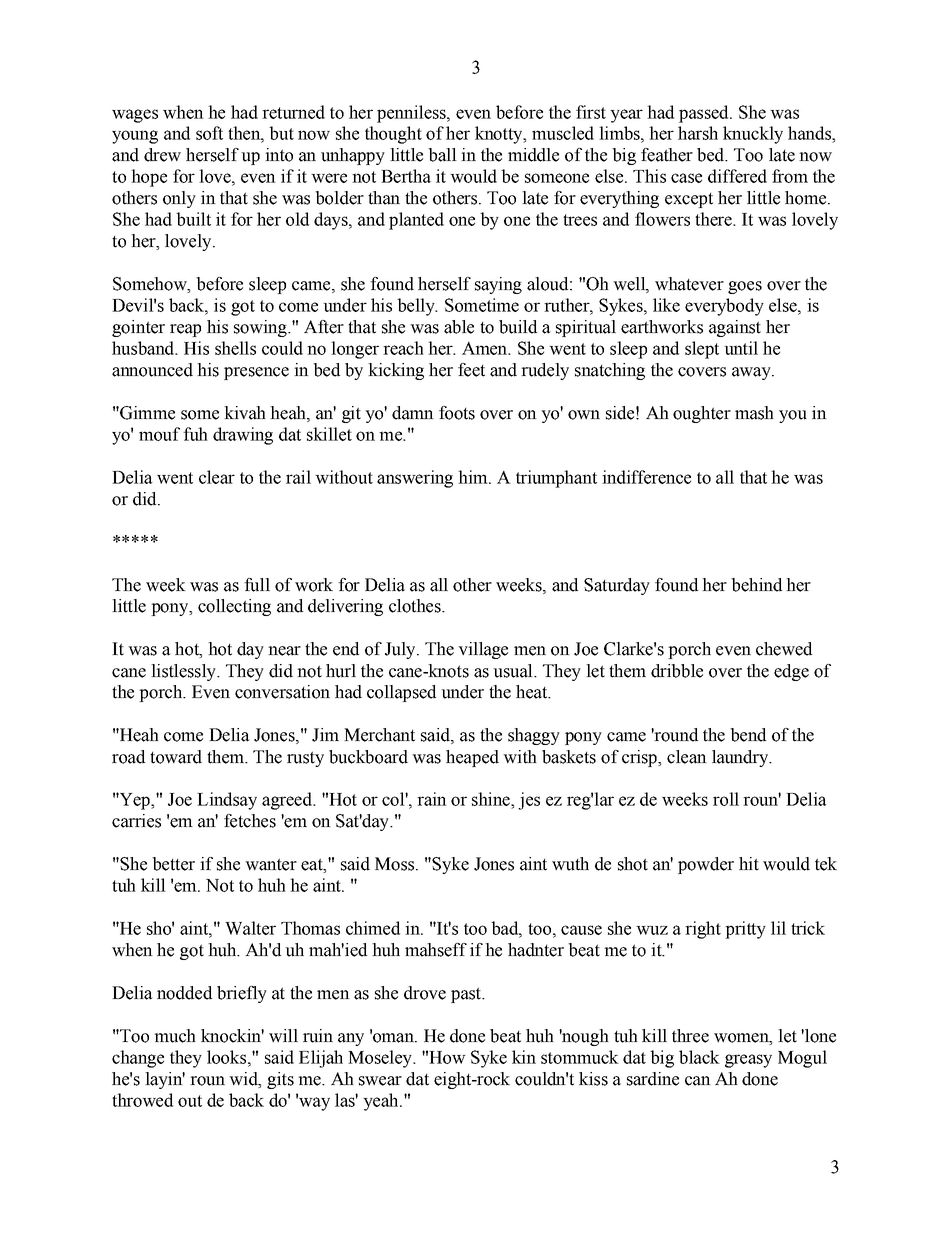 This screenshot has height=1233, width=952. What do you see at coordinates (442, 155) in the screenshot?
I see `ball` at bounding box center [442, 155].
